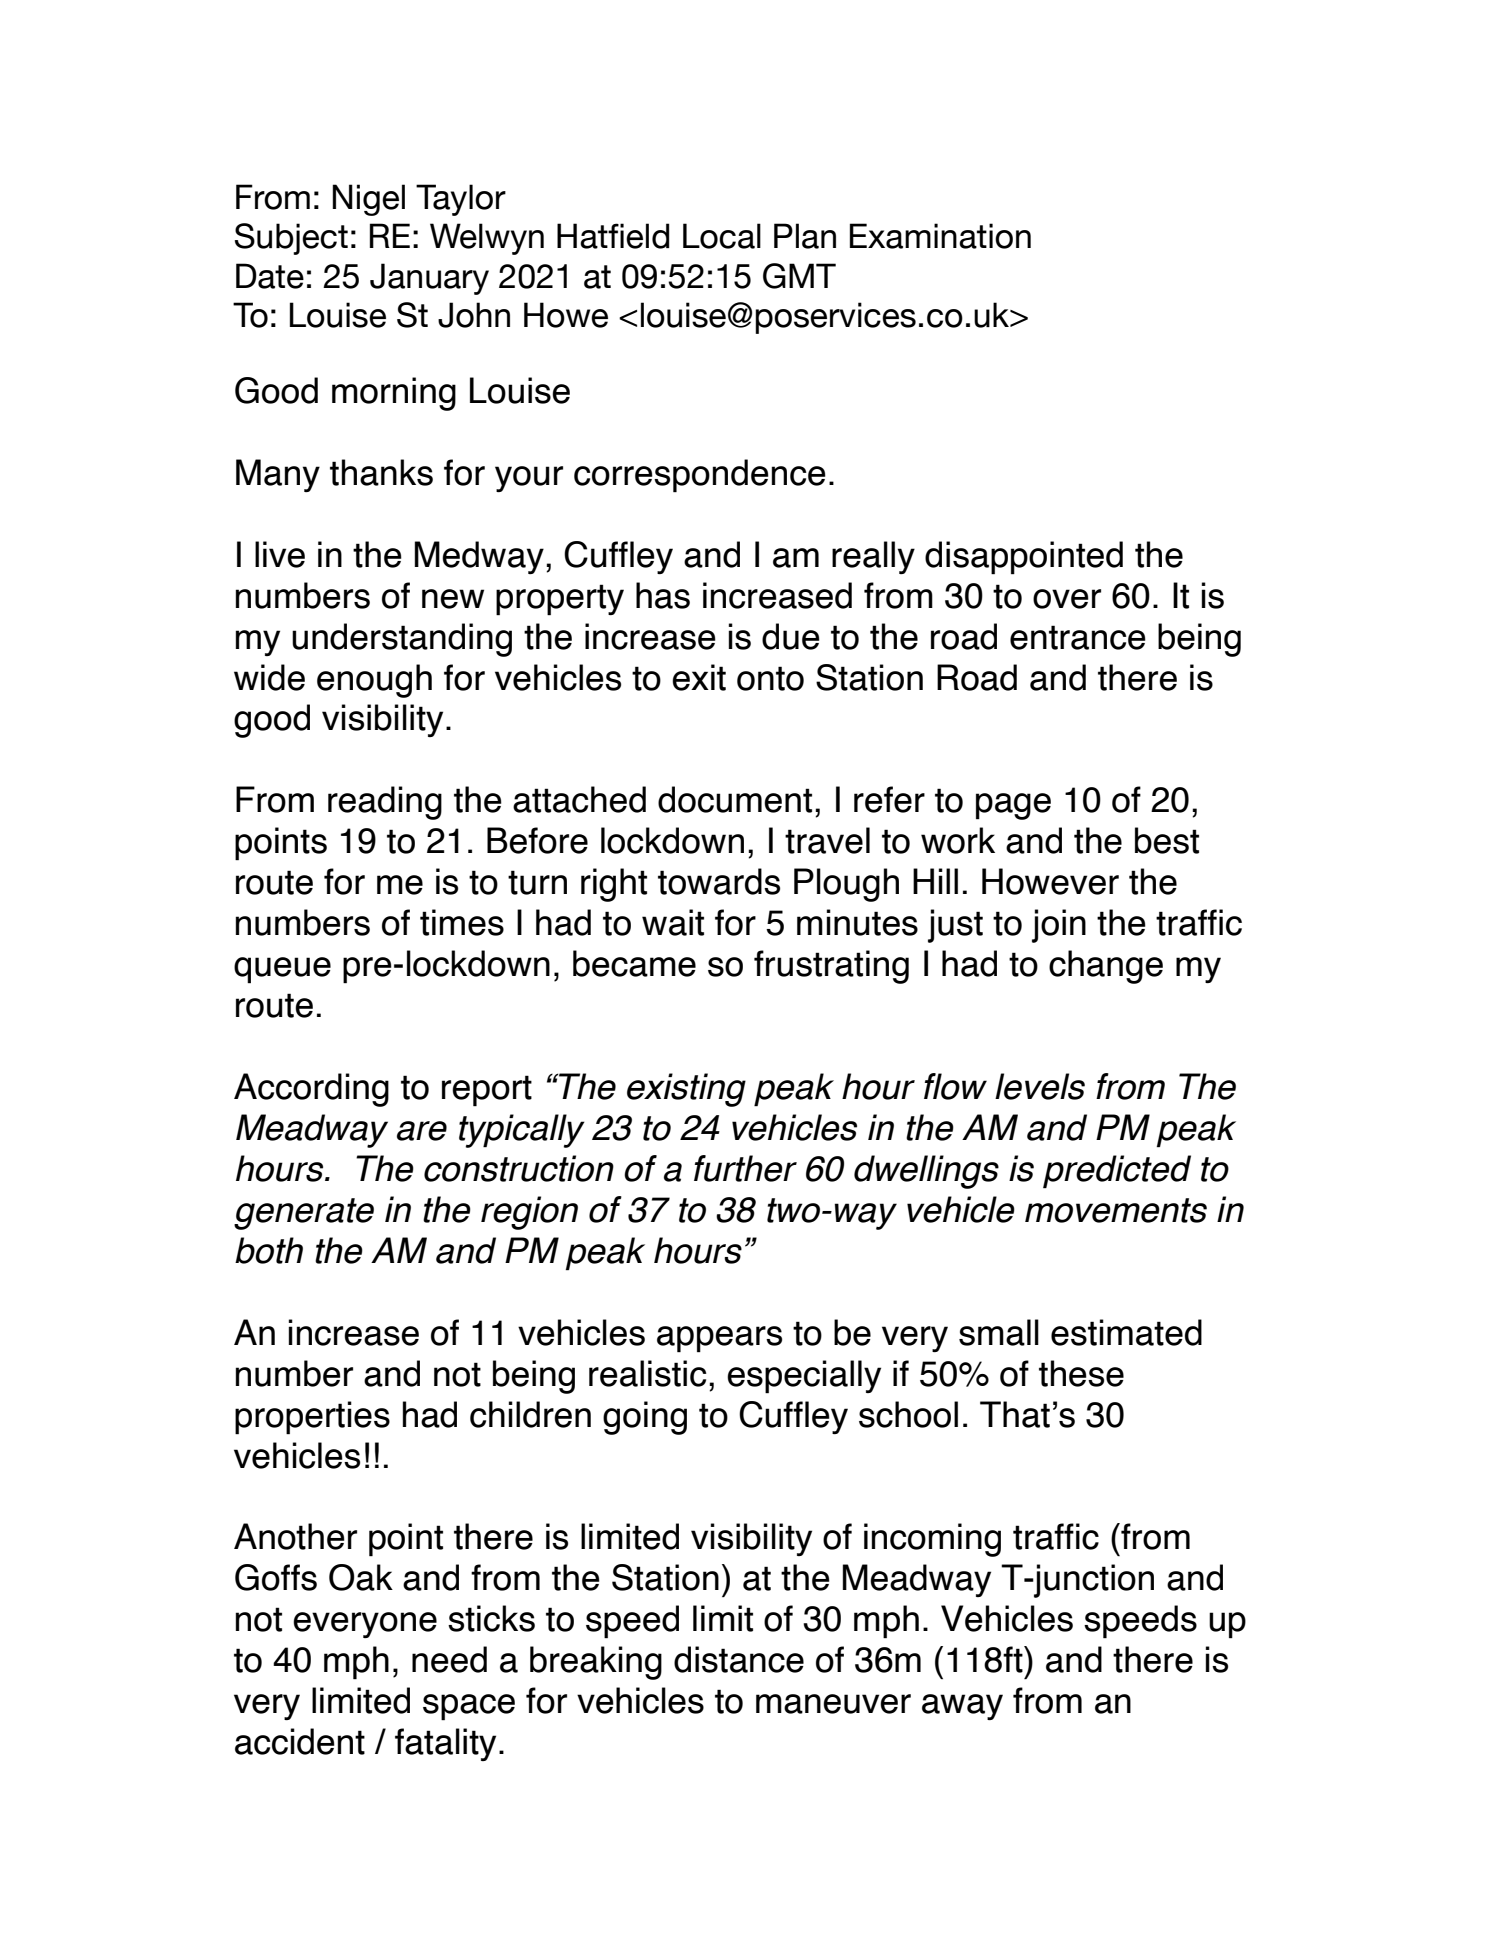 The height and width of the page is (1952, 1508). Describe the element at coordinates (449, 1659) in the page. I see `need` at that location.
